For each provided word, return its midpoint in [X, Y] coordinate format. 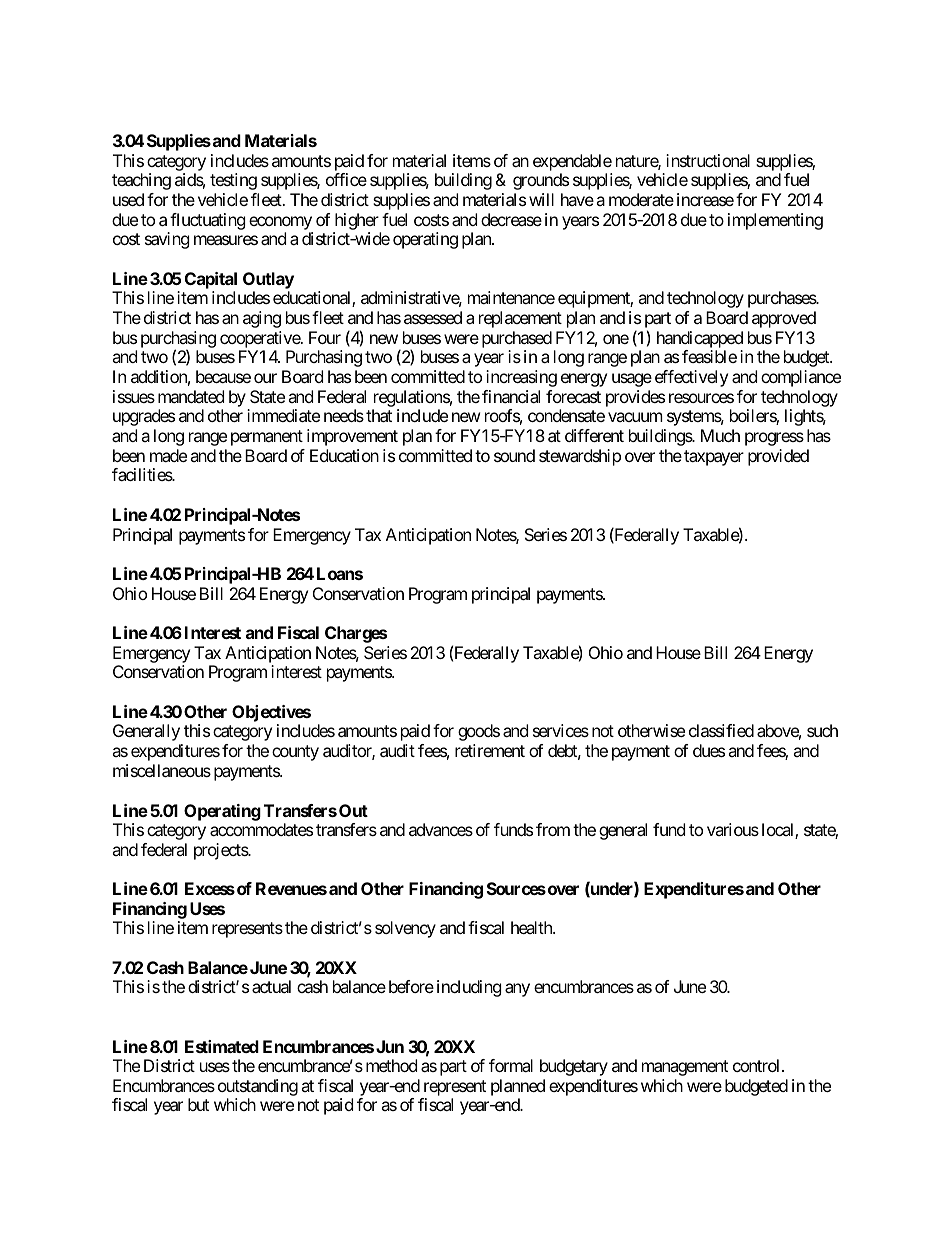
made [168, 455]
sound [514, 455]
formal [511, 1065]
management [685, 1068]
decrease [511, 219]
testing [233, 181]
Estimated [222, 1046]
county [295, 753]
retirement [490, 750]
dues [709, 750]
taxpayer [714, 458]
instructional [708, 160]
